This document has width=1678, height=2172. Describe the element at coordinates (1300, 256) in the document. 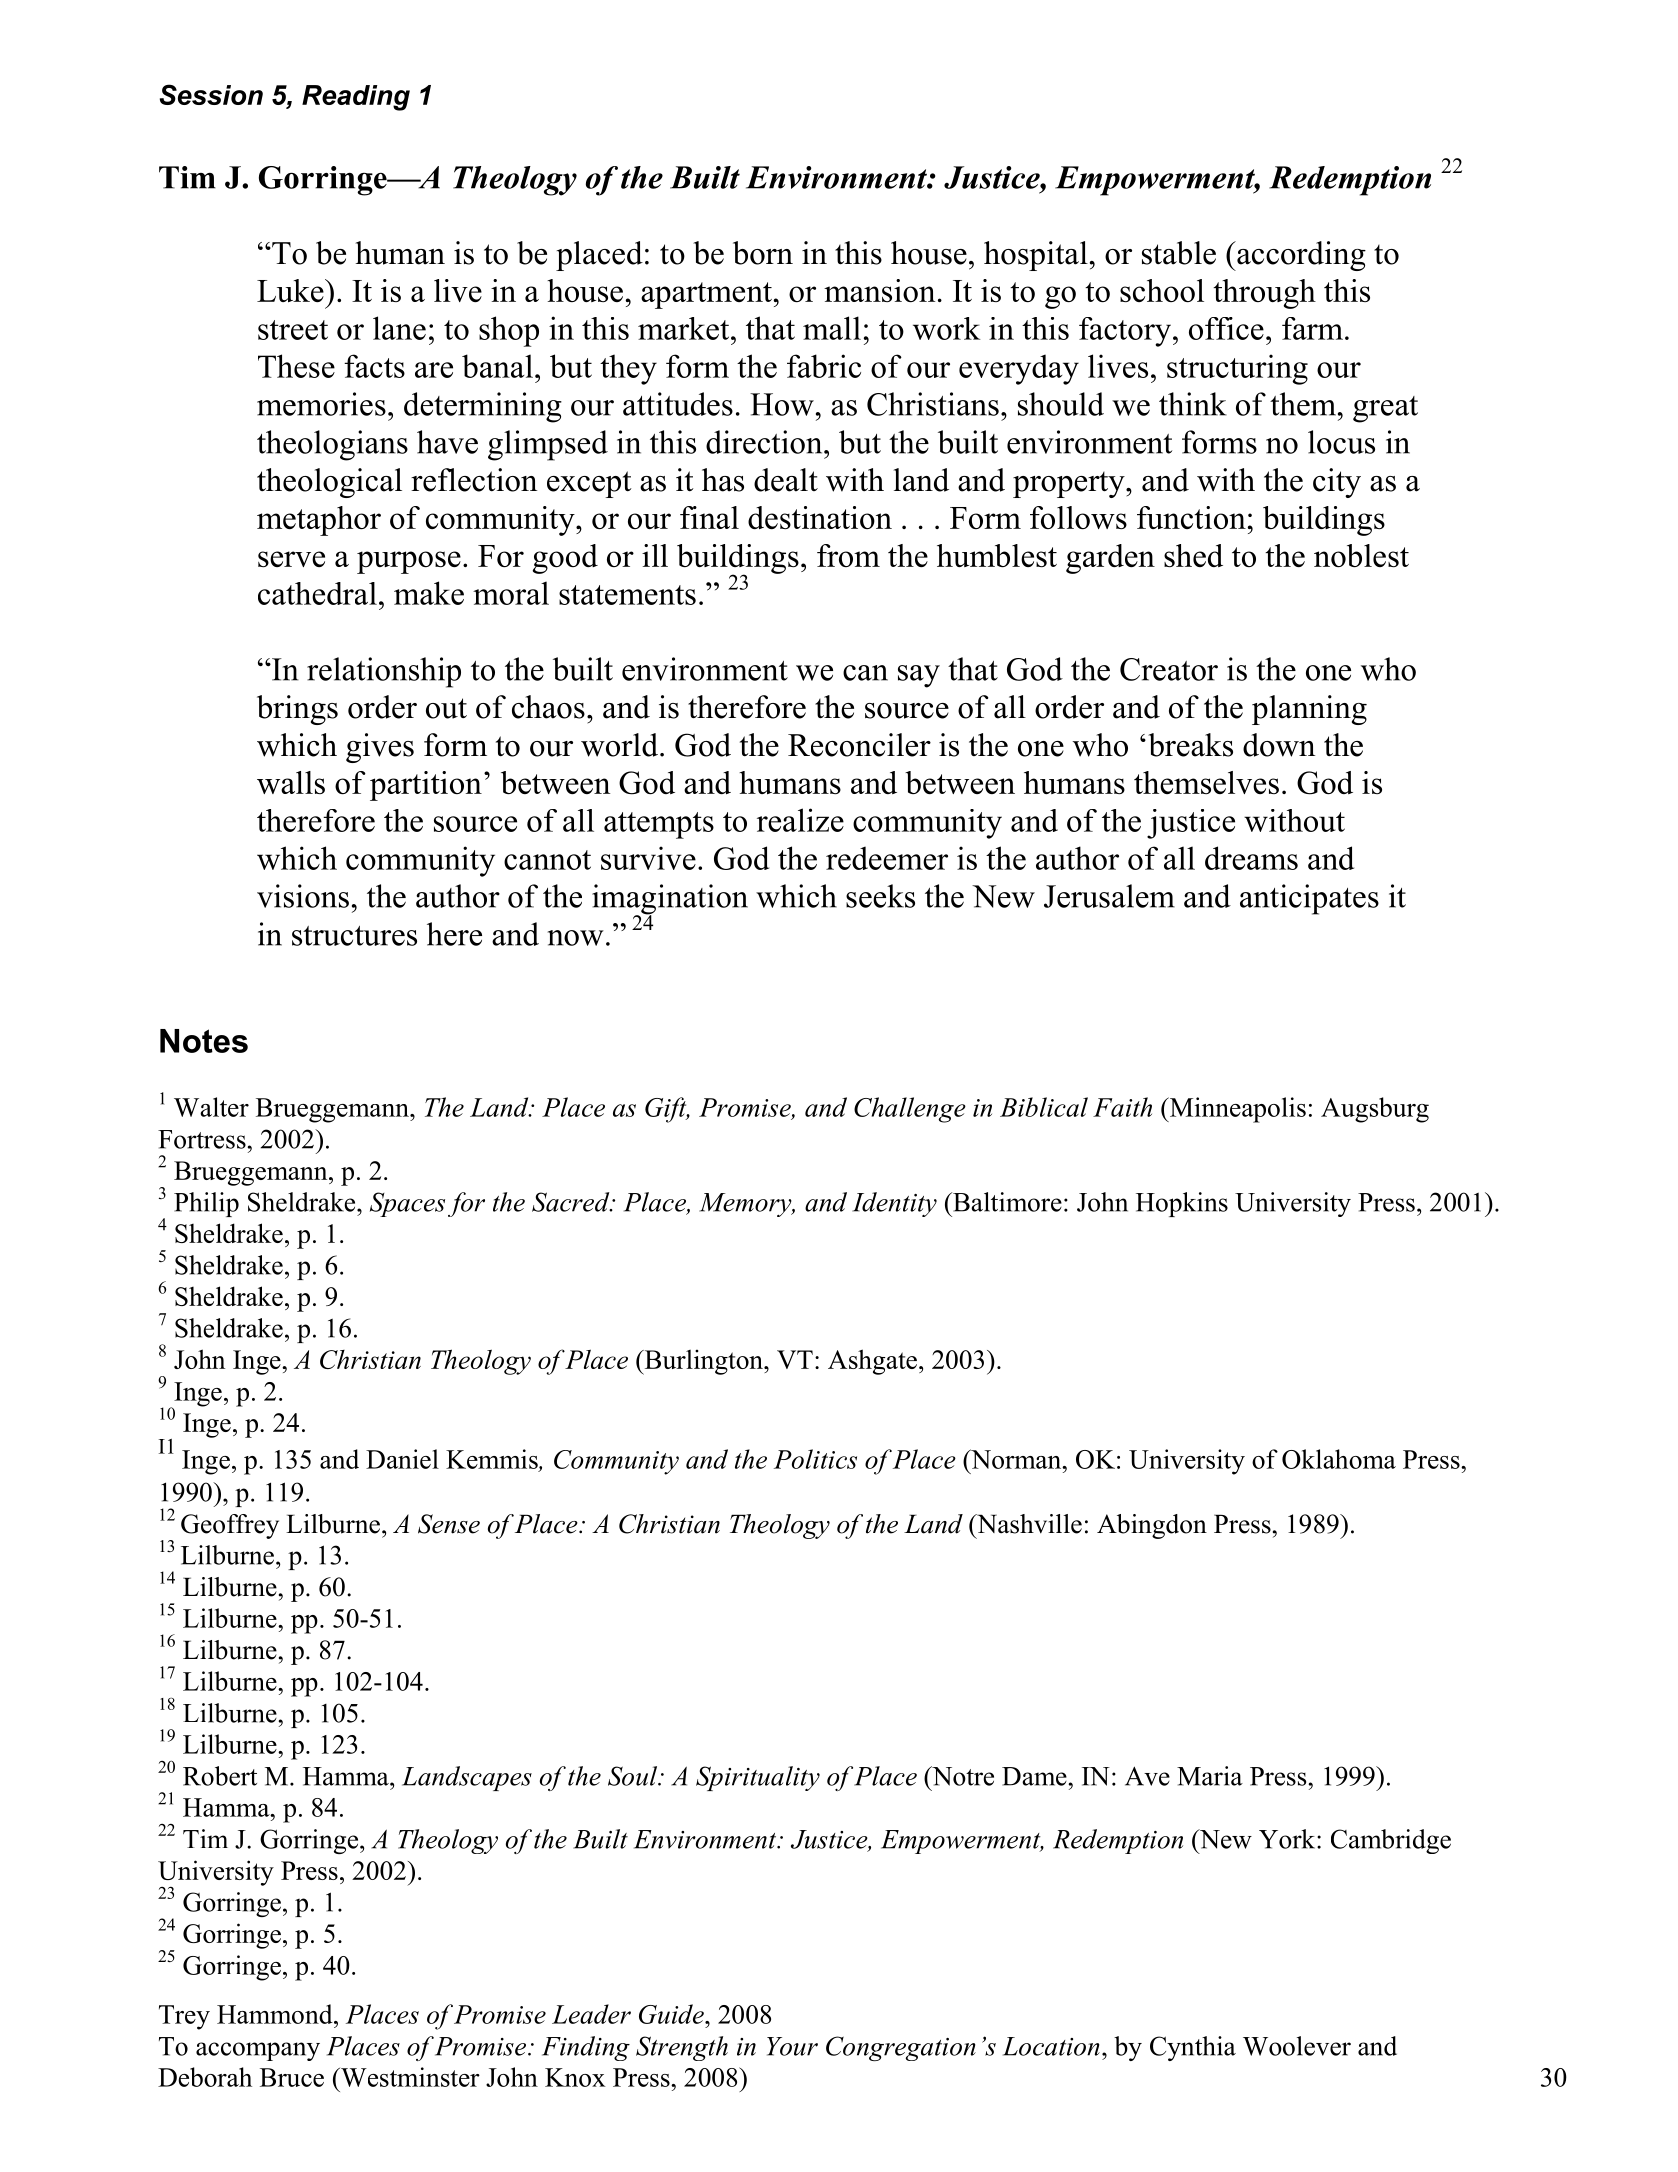

I see `according` at that location.
